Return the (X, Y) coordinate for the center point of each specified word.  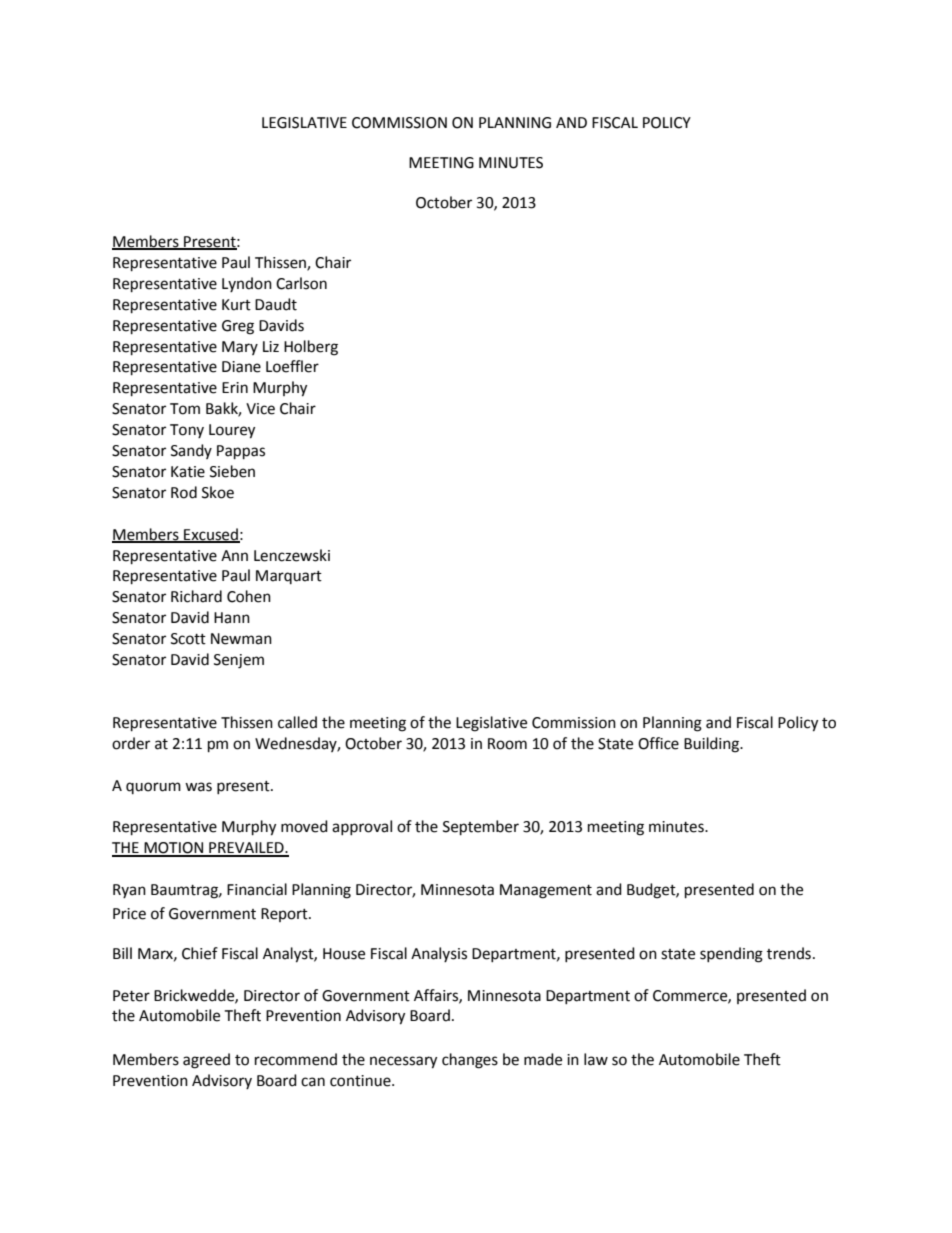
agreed (206, 1061)
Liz (271, 346)
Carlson (301, 283)
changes (470, 1061)
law (596, 1059)
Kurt (236, 305)
